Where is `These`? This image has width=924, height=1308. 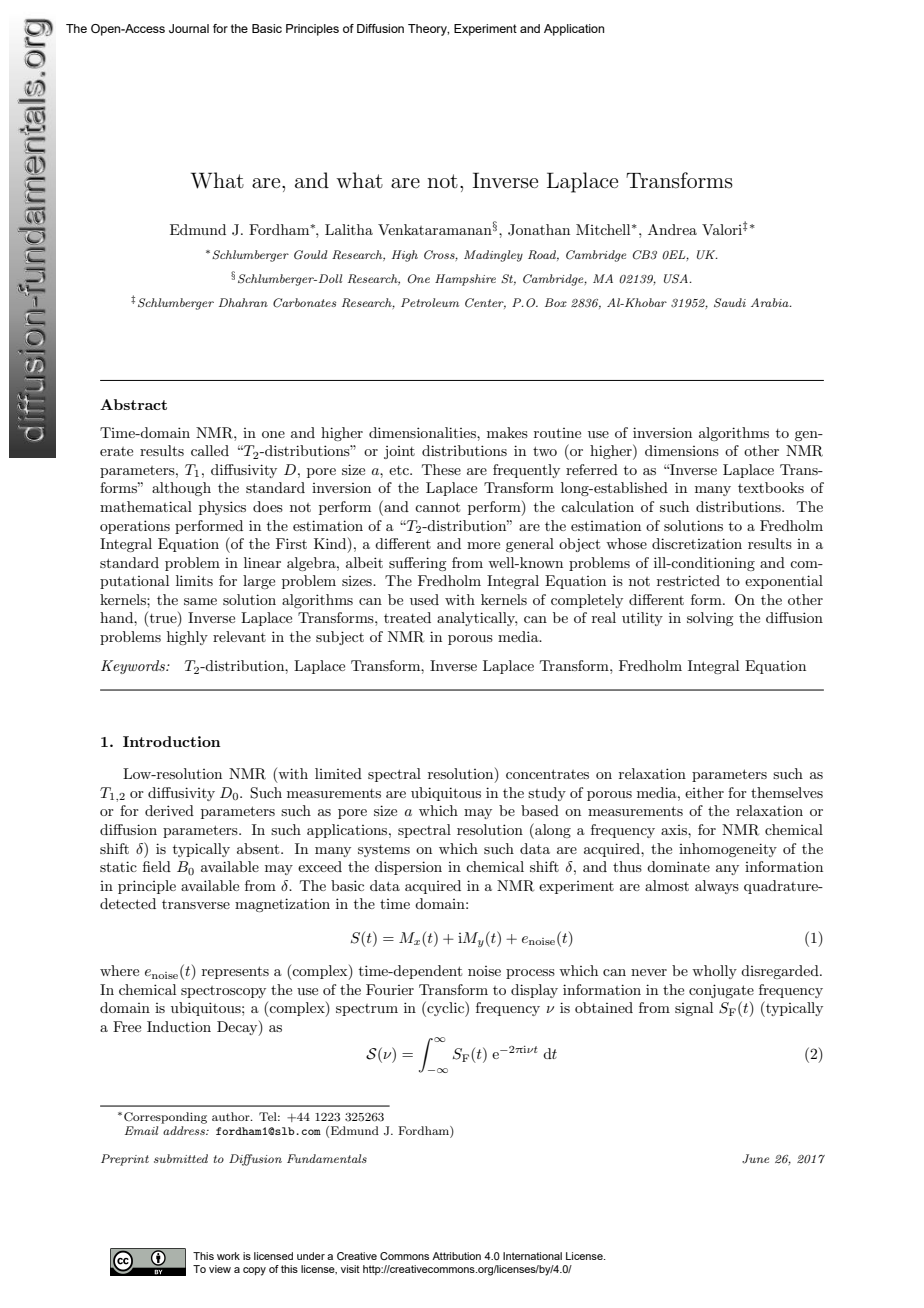 These is located at coordinates (441, 469).
